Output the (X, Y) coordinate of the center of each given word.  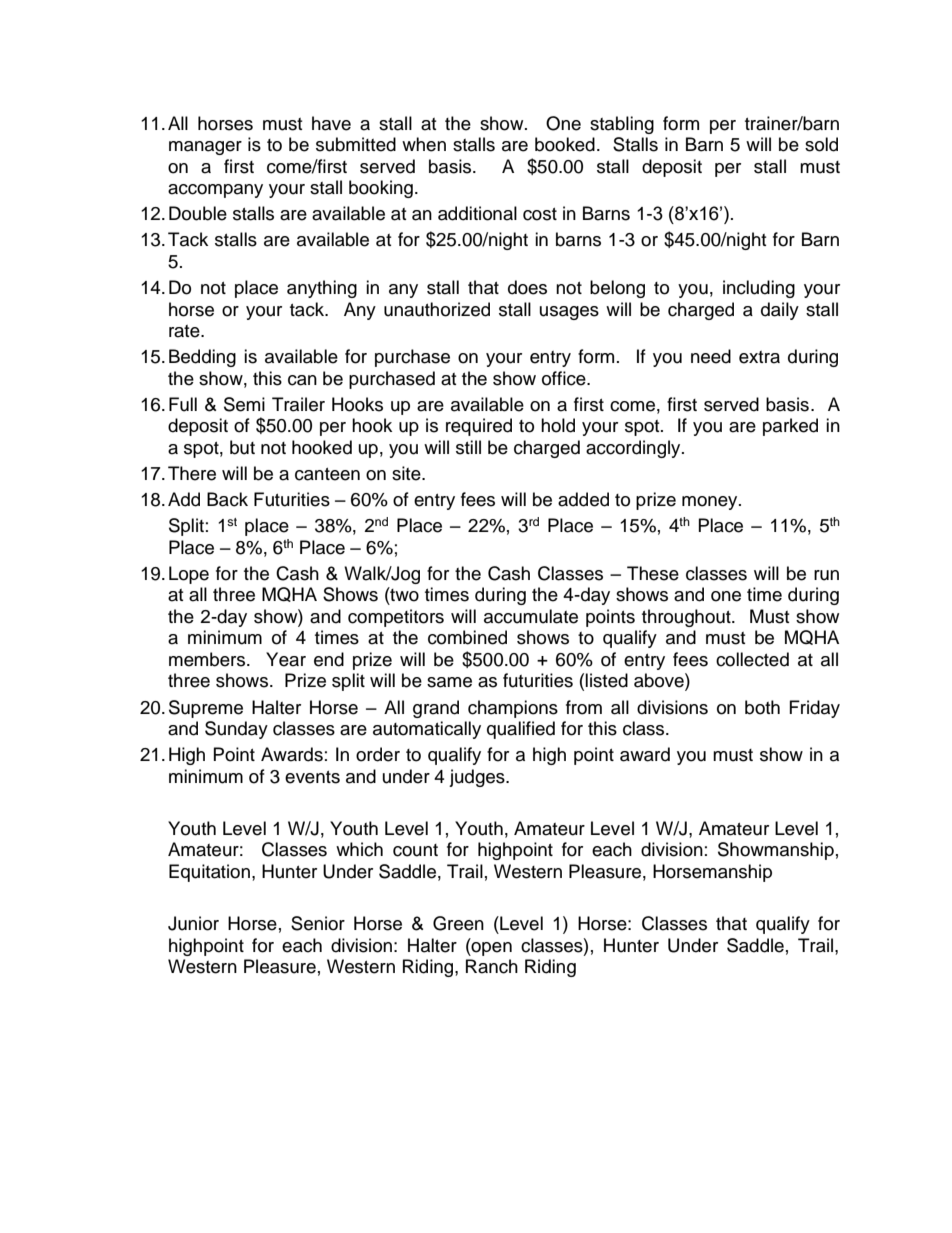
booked (565, 144)
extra (759, 357)
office (565, 378)
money (711, 503)
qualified (521, 730)
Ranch (492, 966)
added (583, 499)
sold (821, 144)
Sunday (236, 730)
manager (205, 148)
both (762, 707)
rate (185, 331)
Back (227, 499)
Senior (318, 923)
